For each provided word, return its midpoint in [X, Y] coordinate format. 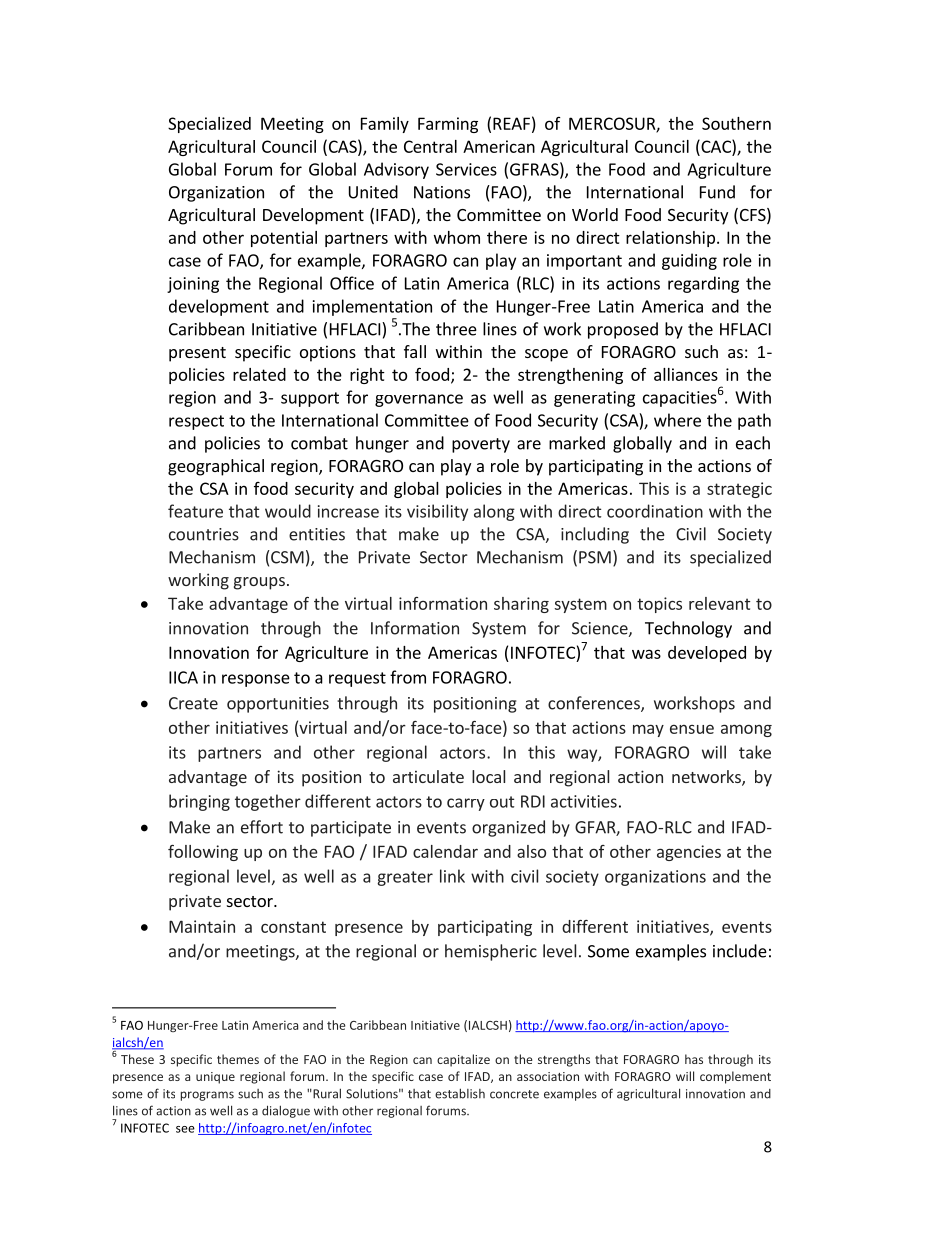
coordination [655, 511]
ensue [692, 729]
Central [430, 146]
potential [284, 239]
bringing [199, 802]
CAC [716, 146]
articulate [428, 776]
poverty [481, 445]
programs [207, 1096]
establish [460, 1093]
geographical [216, 467]
